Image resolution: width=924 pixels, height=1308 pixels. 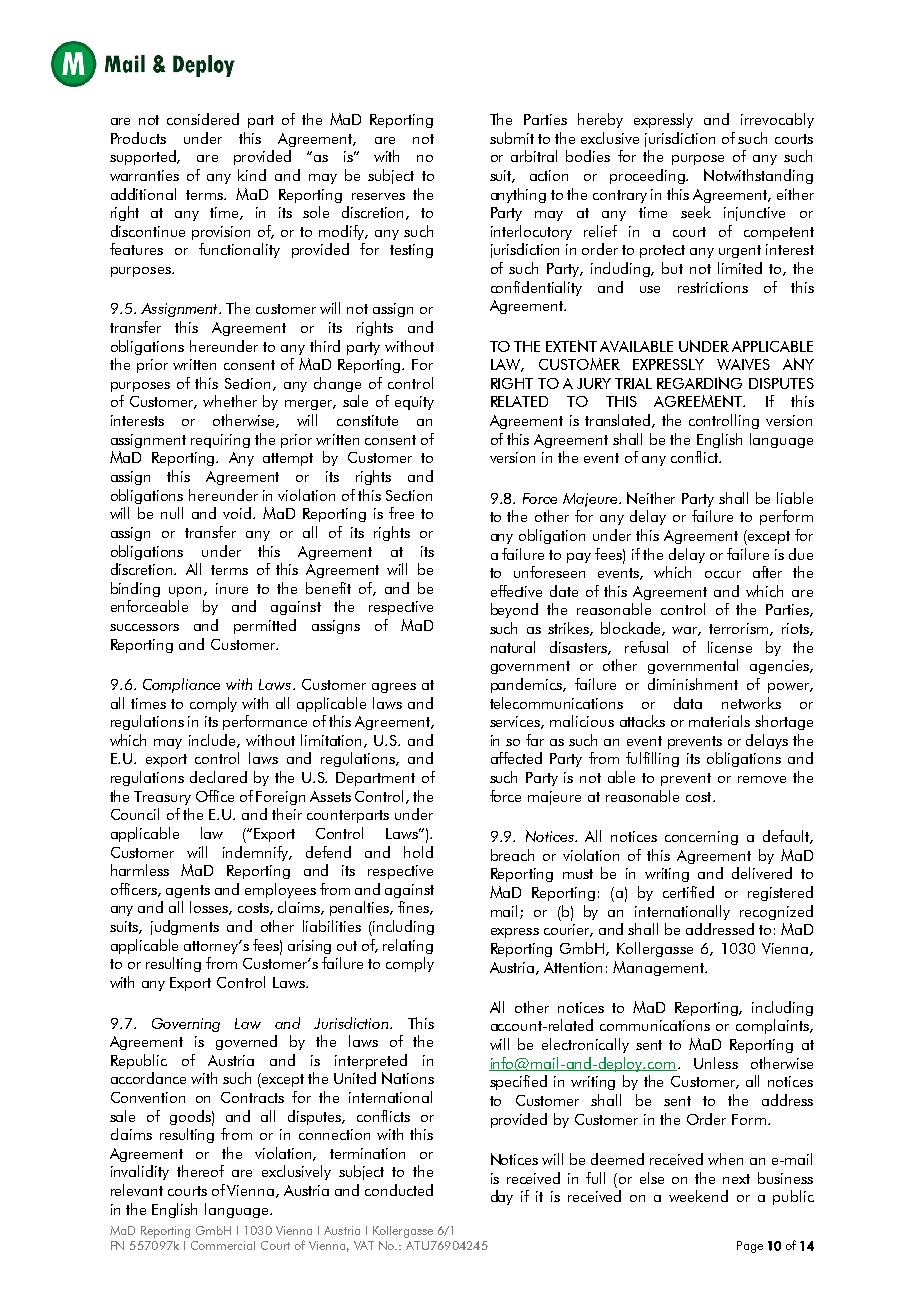 I want to click on Compliance, so click(x=181, y=685).
